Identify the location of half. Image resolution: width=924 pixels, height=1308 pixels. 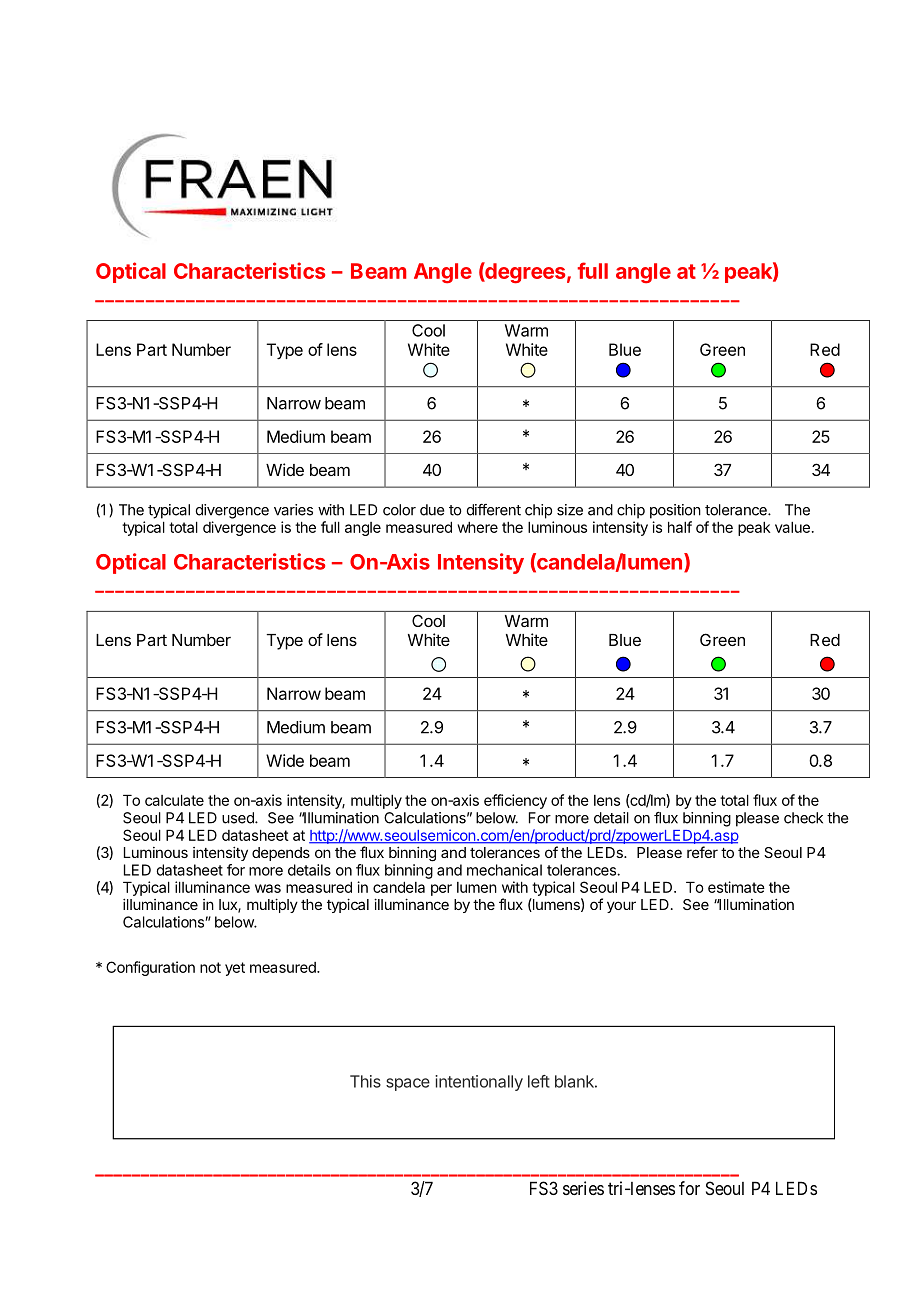
(680, 527).
